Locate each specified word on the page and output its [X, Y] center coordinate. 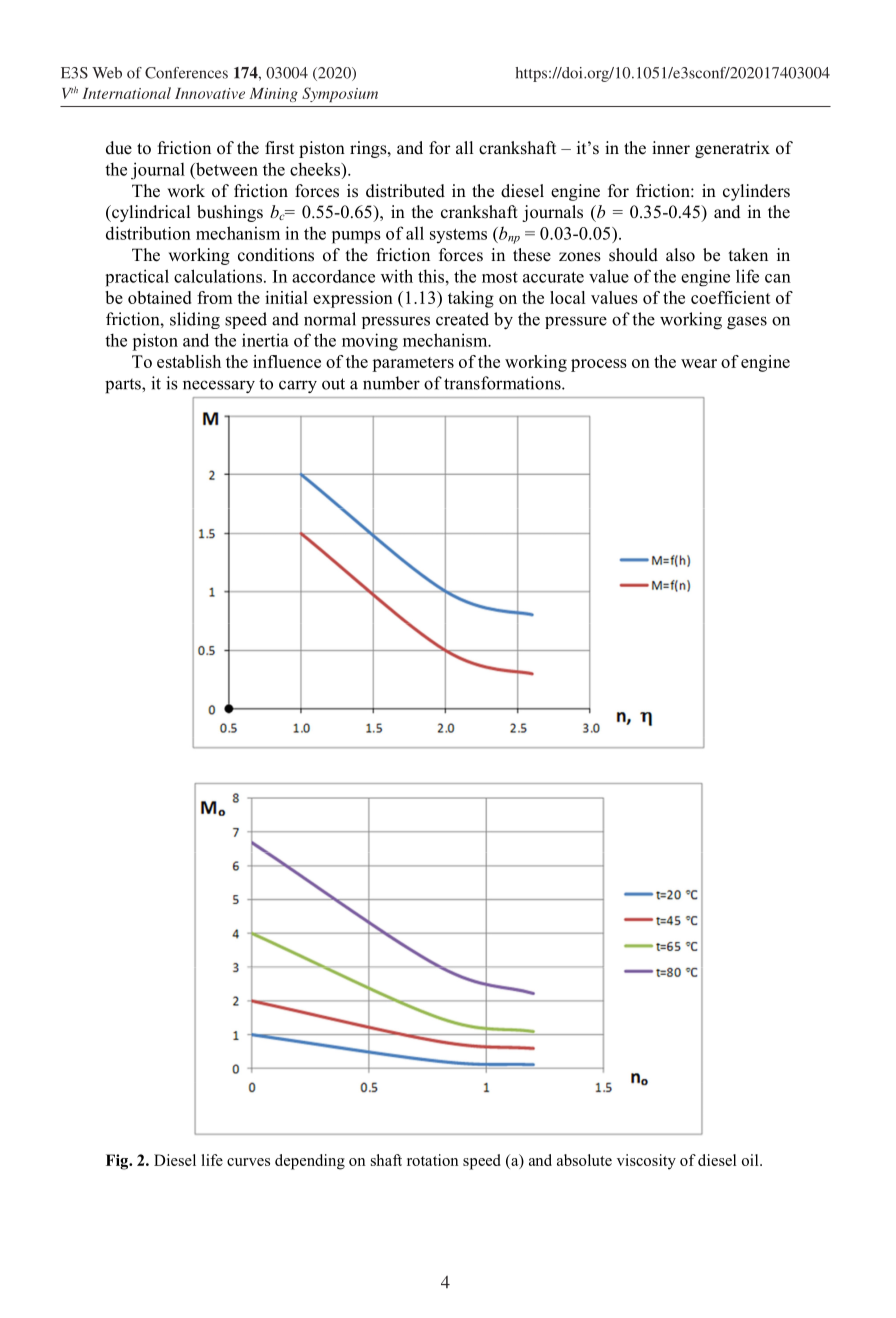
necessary [219, 386]
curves [248, 1162]
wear [699, 363]
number [391, 383]
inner [671, 148]
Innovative [210, 93]
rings [369, 149]
